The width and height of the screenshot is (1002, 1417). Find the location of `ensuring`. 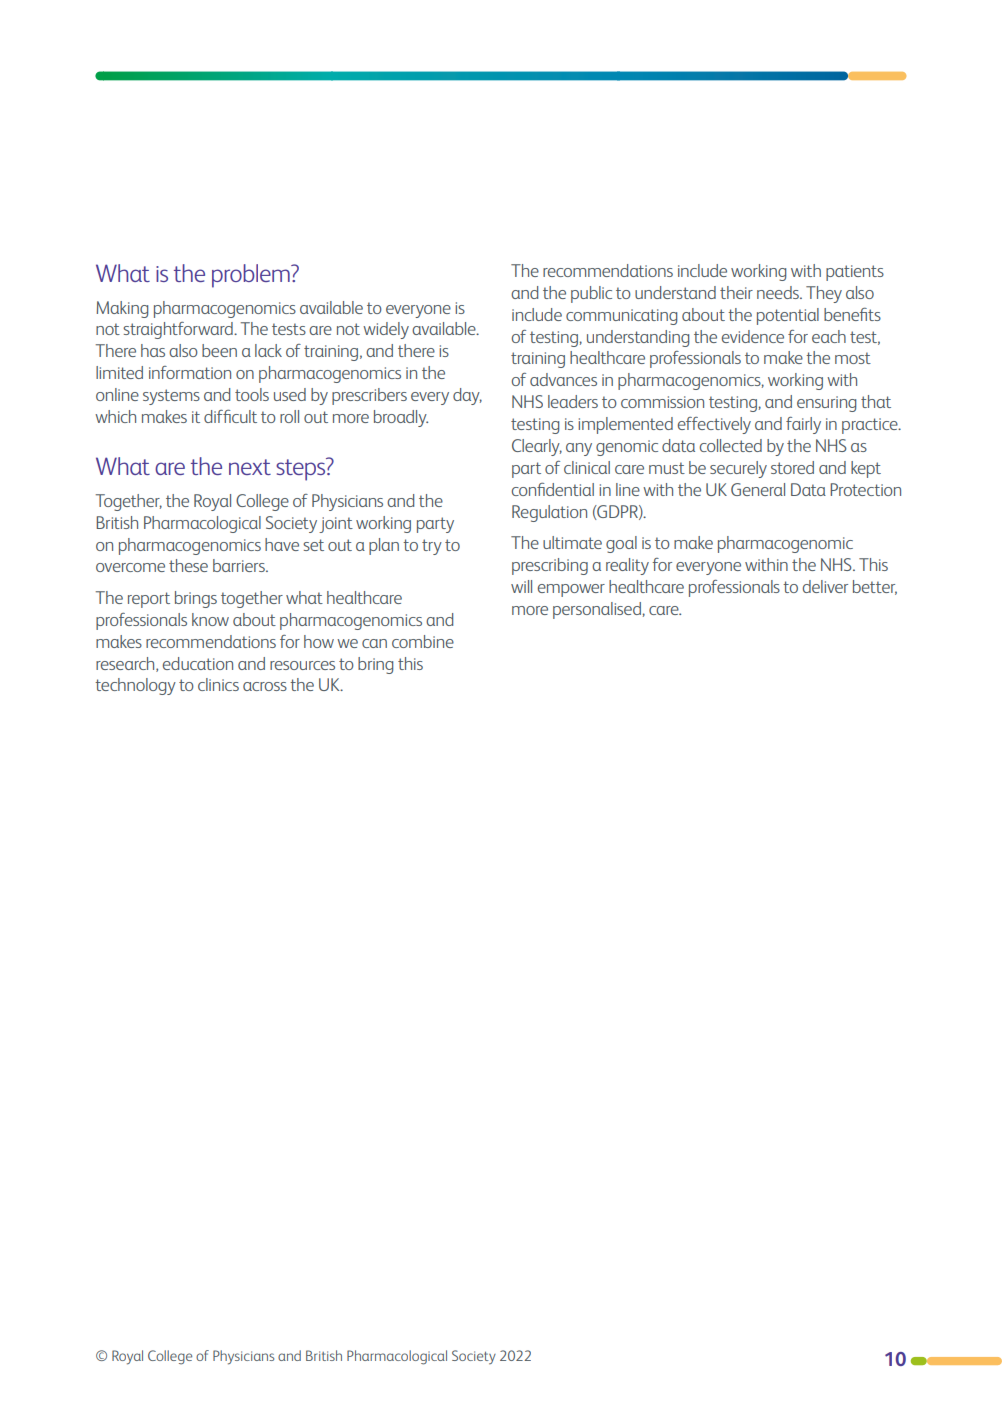

ensuring is located at coordinates (826, 404).
